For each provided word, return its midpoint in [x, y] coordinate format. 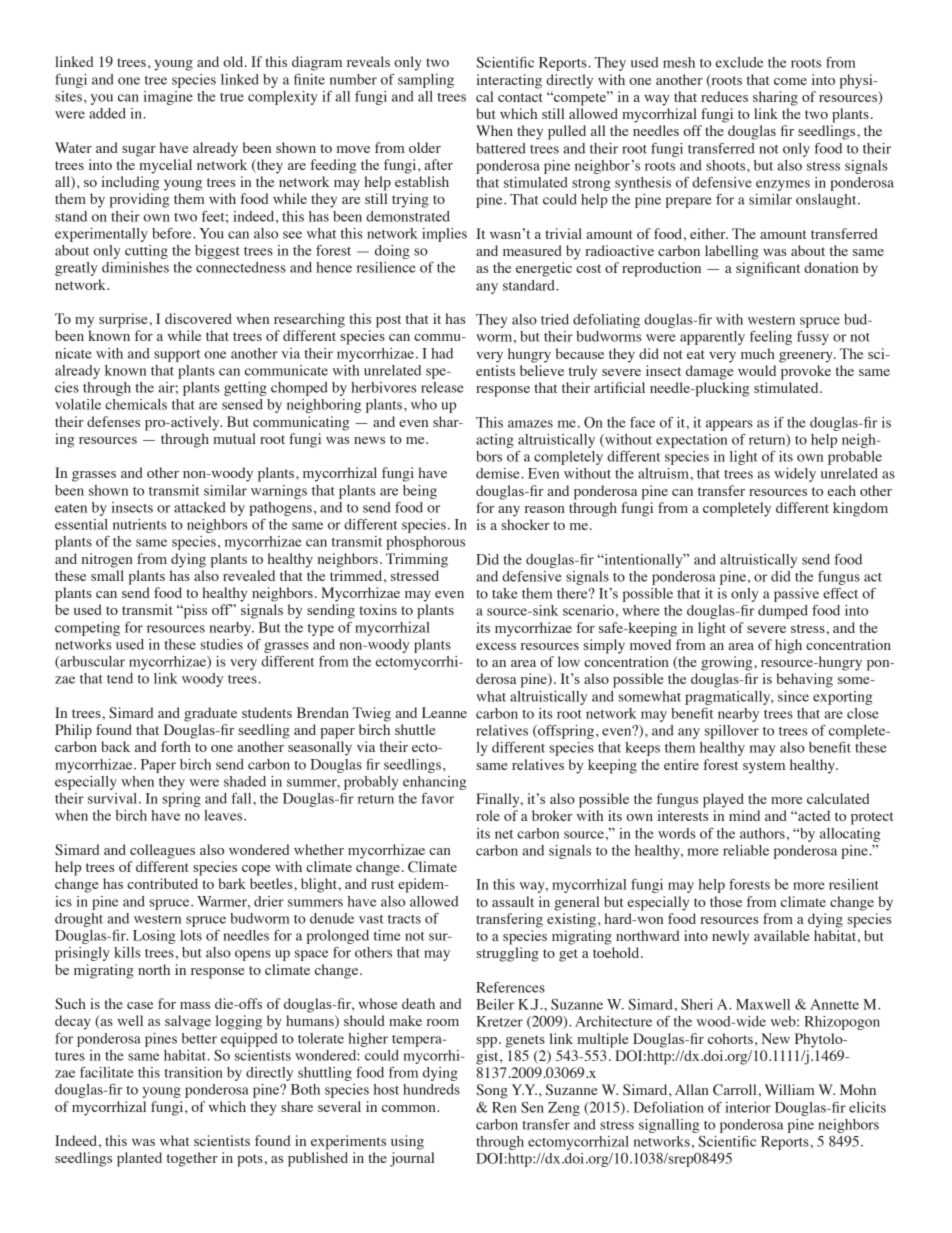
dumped [783, 612]
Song [492, 1091]
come [790, 81]
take [505, 593]
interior [748, 1107]
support [177, 356]
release [442, 387]
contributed [162, 883]
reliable [746, 850]
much [758, 353]
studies [222, 644]
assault [513, 901]
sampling [426, 81]
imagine [168, 98]
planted [139, 1159]
